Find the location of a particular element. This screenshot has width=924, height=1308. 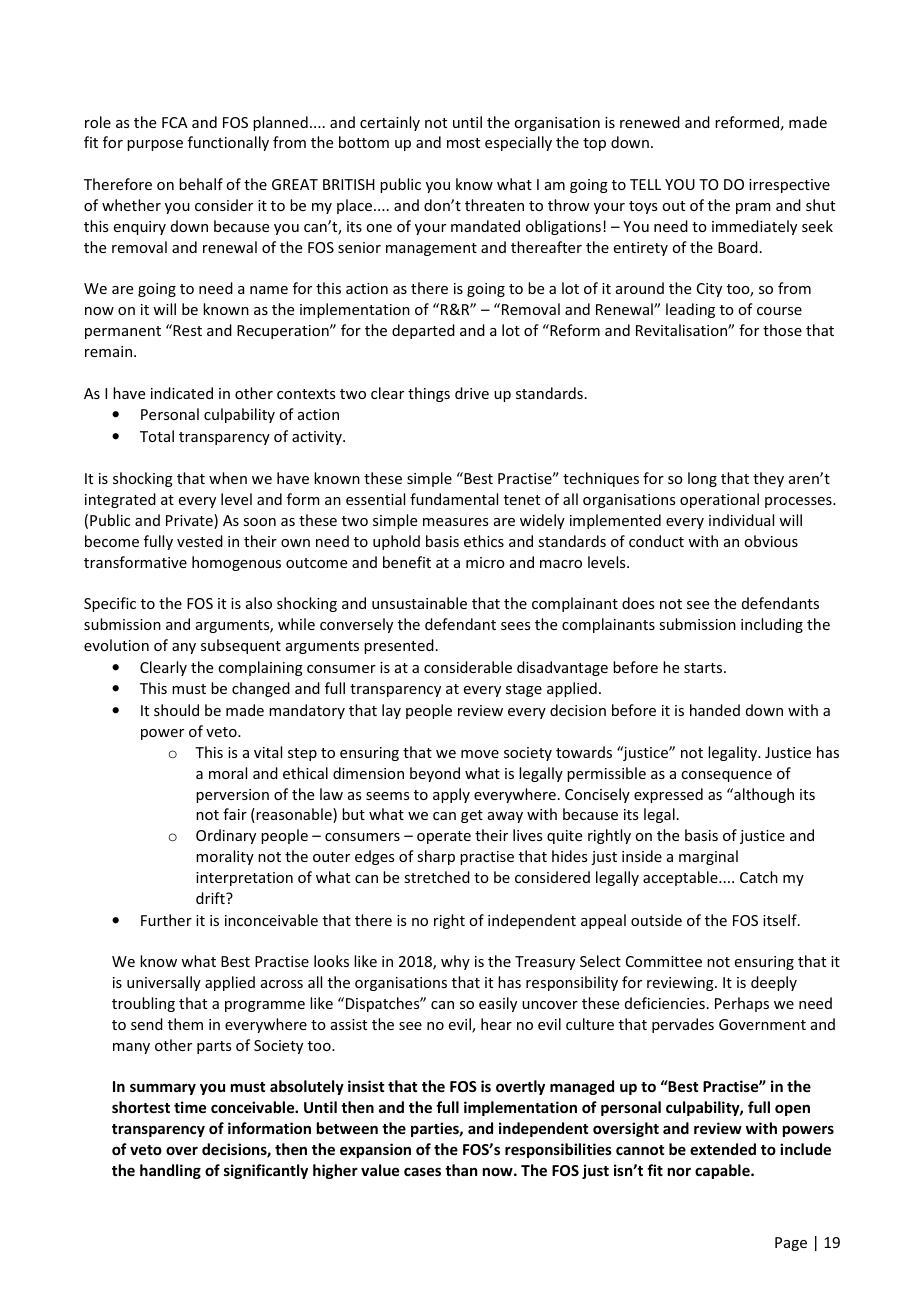

handling is located at coordinates (170, 1171).
